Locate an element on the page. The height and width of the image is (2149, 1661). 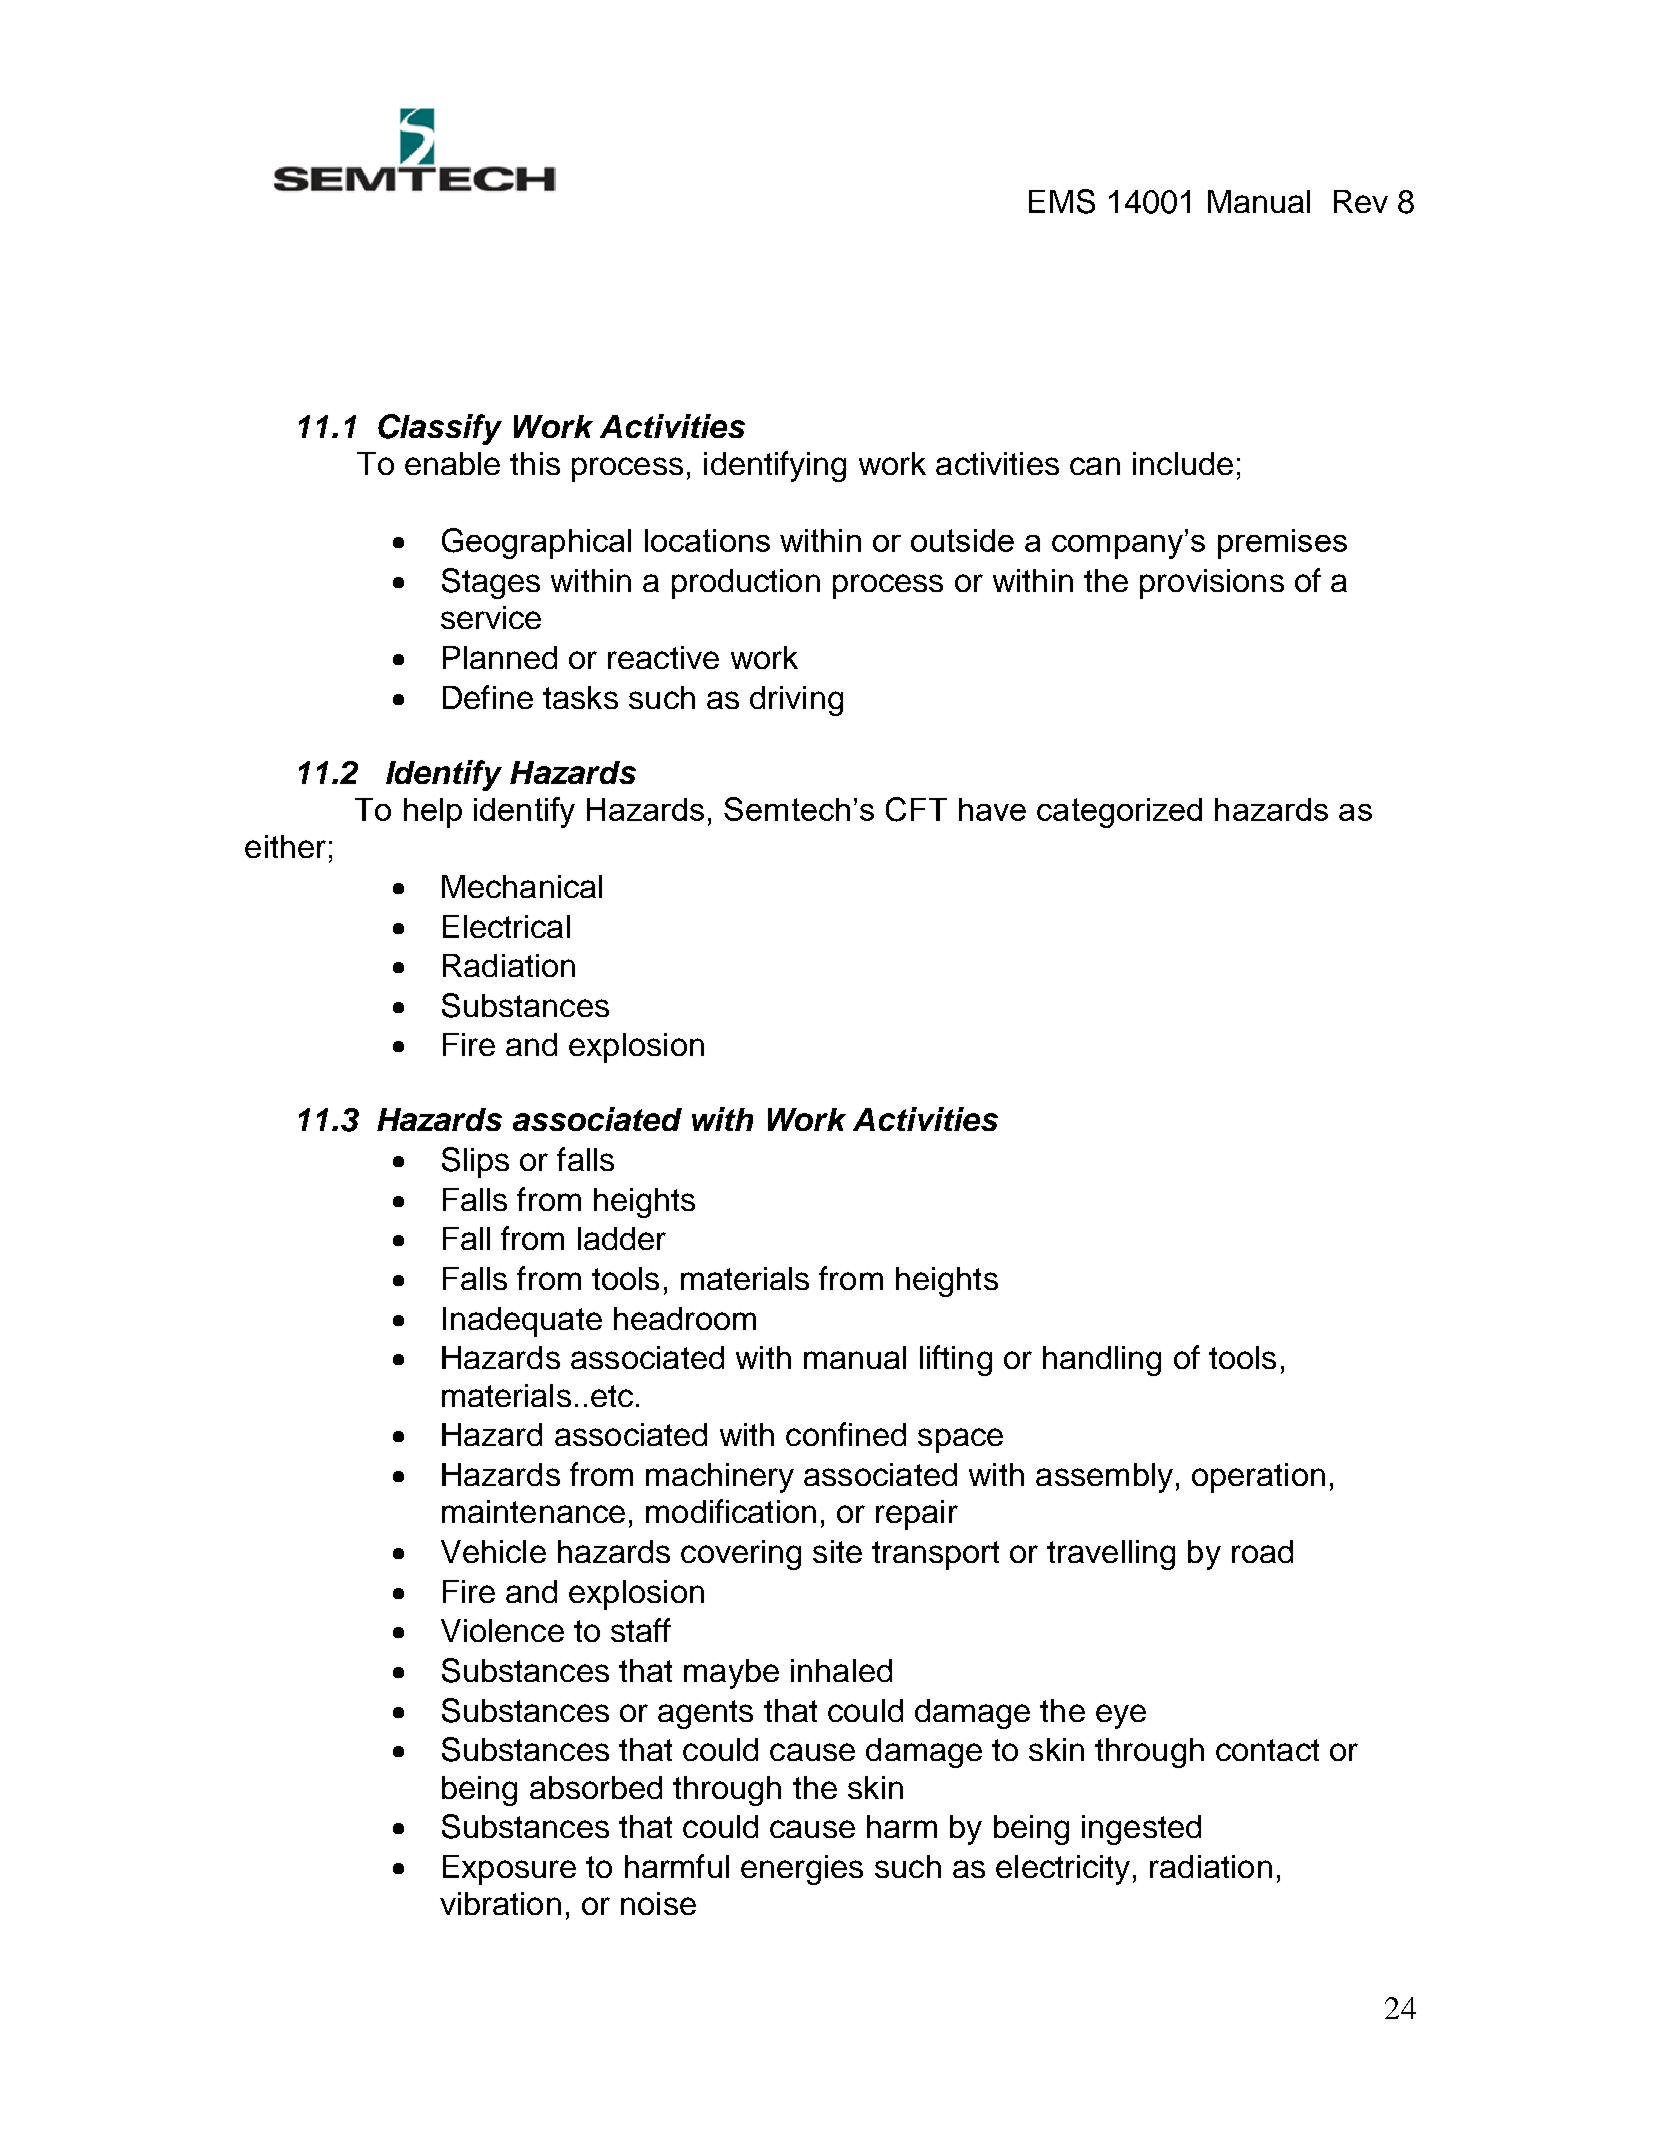
help is located at coordinates (433, 813).
